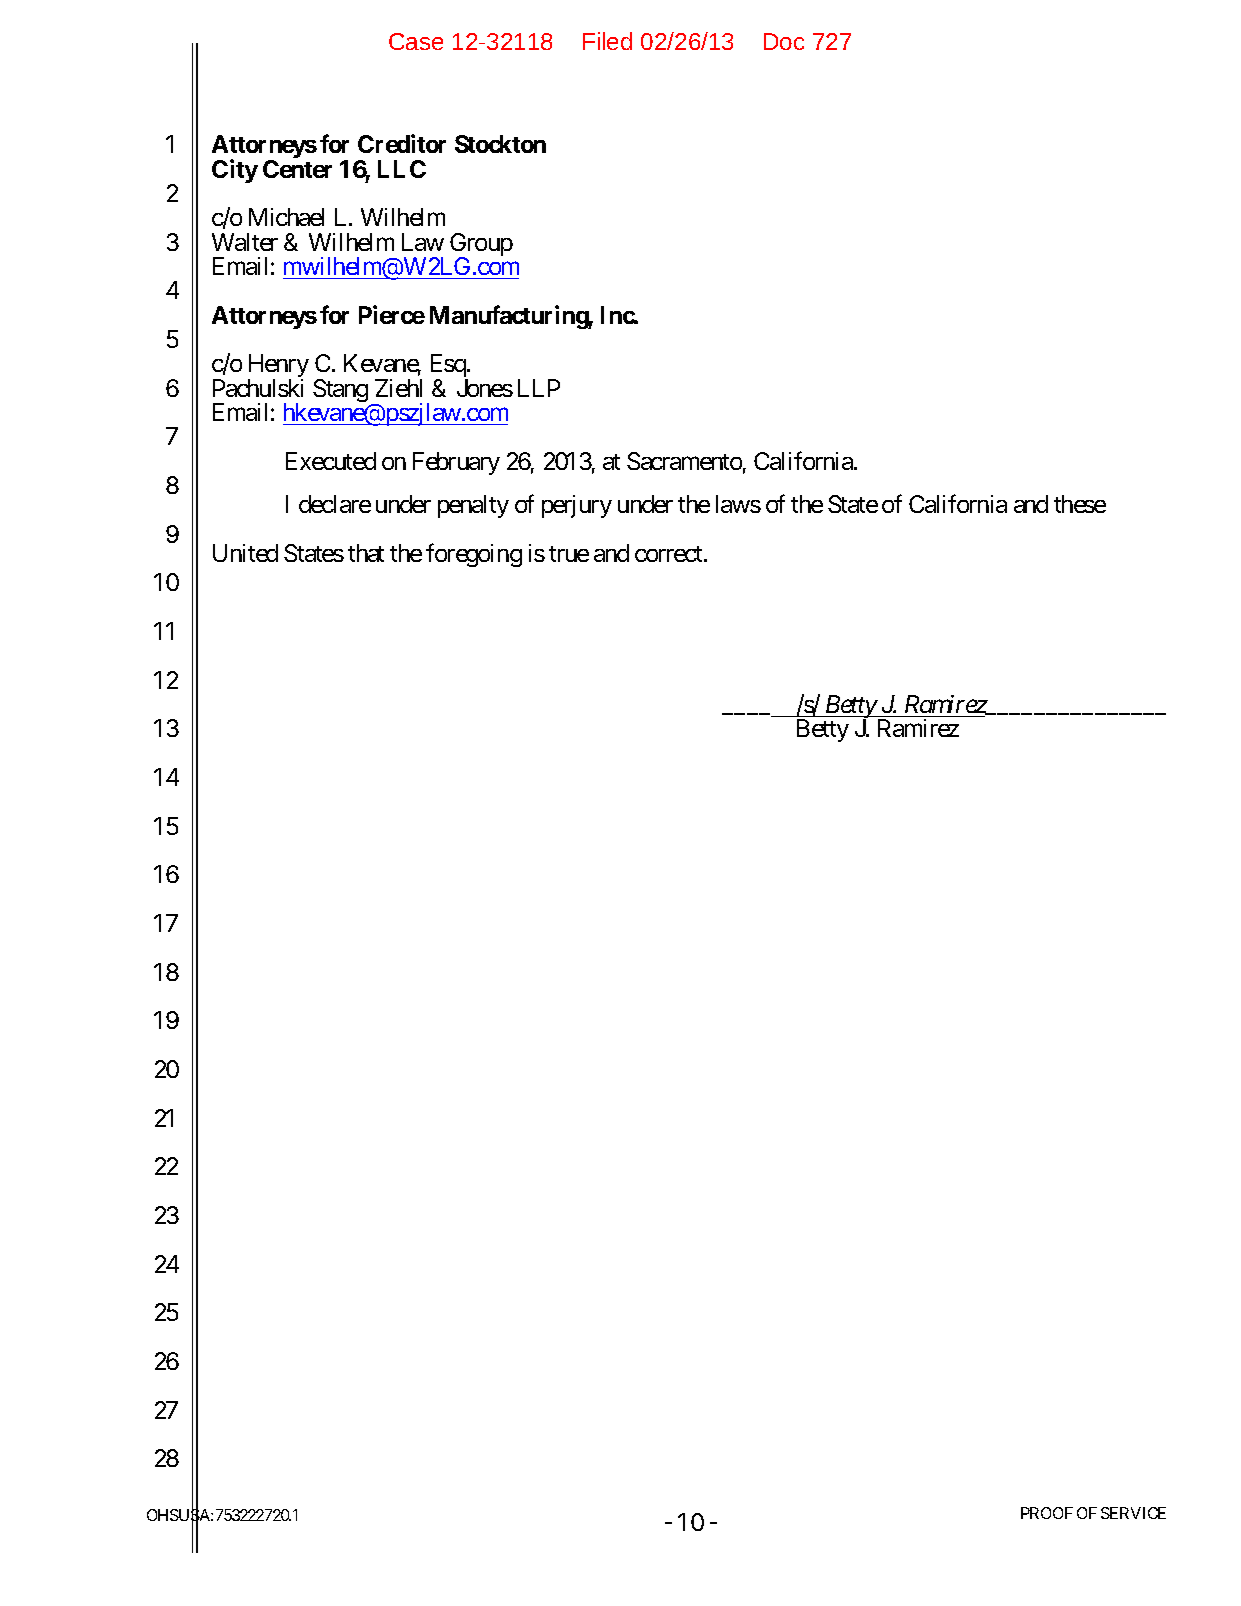 This document has height=1606, width=1241. I want to click on Case, so click(416, 41).
